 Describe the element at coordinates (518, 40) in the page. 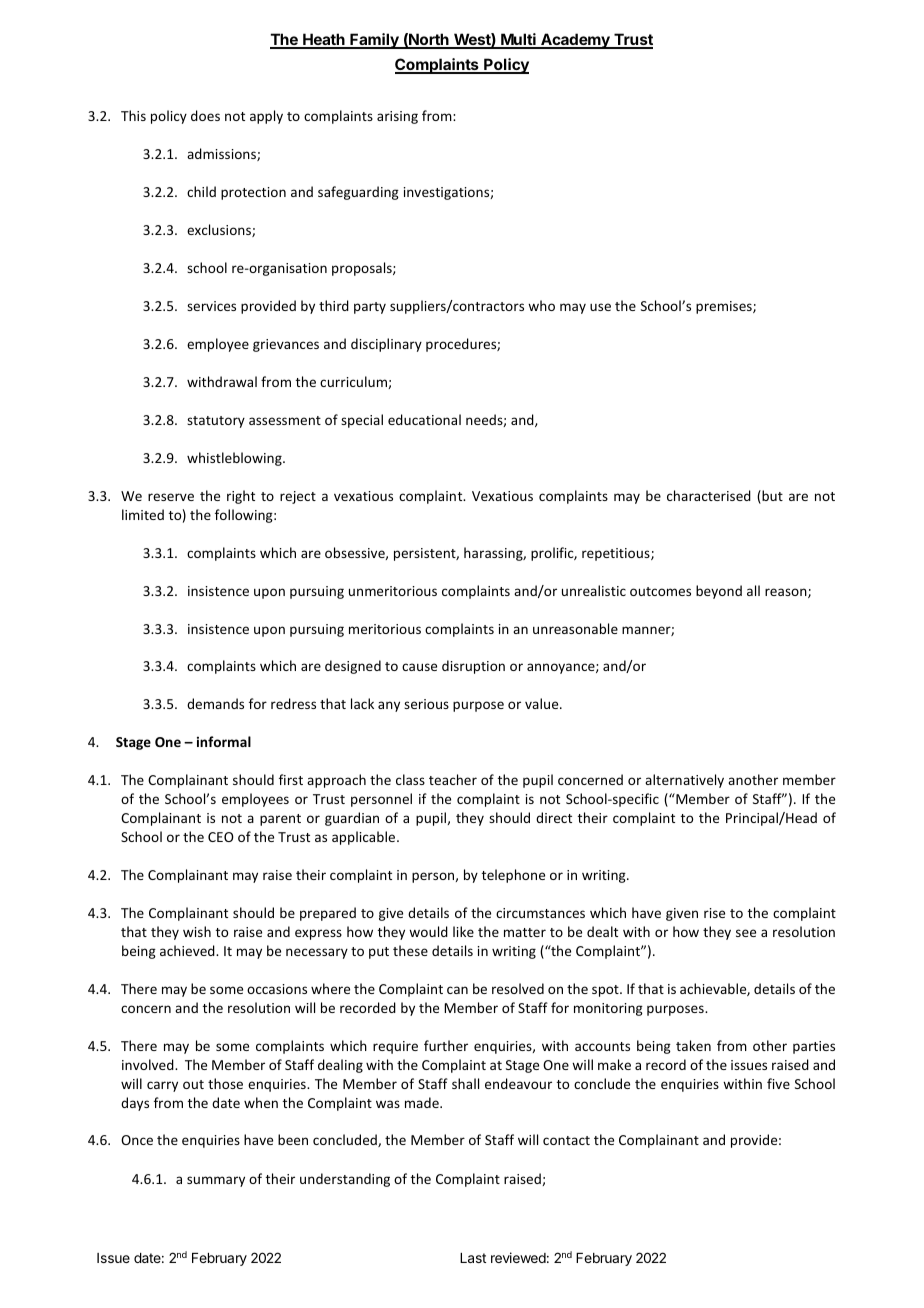

I see `Multi` at that location.
